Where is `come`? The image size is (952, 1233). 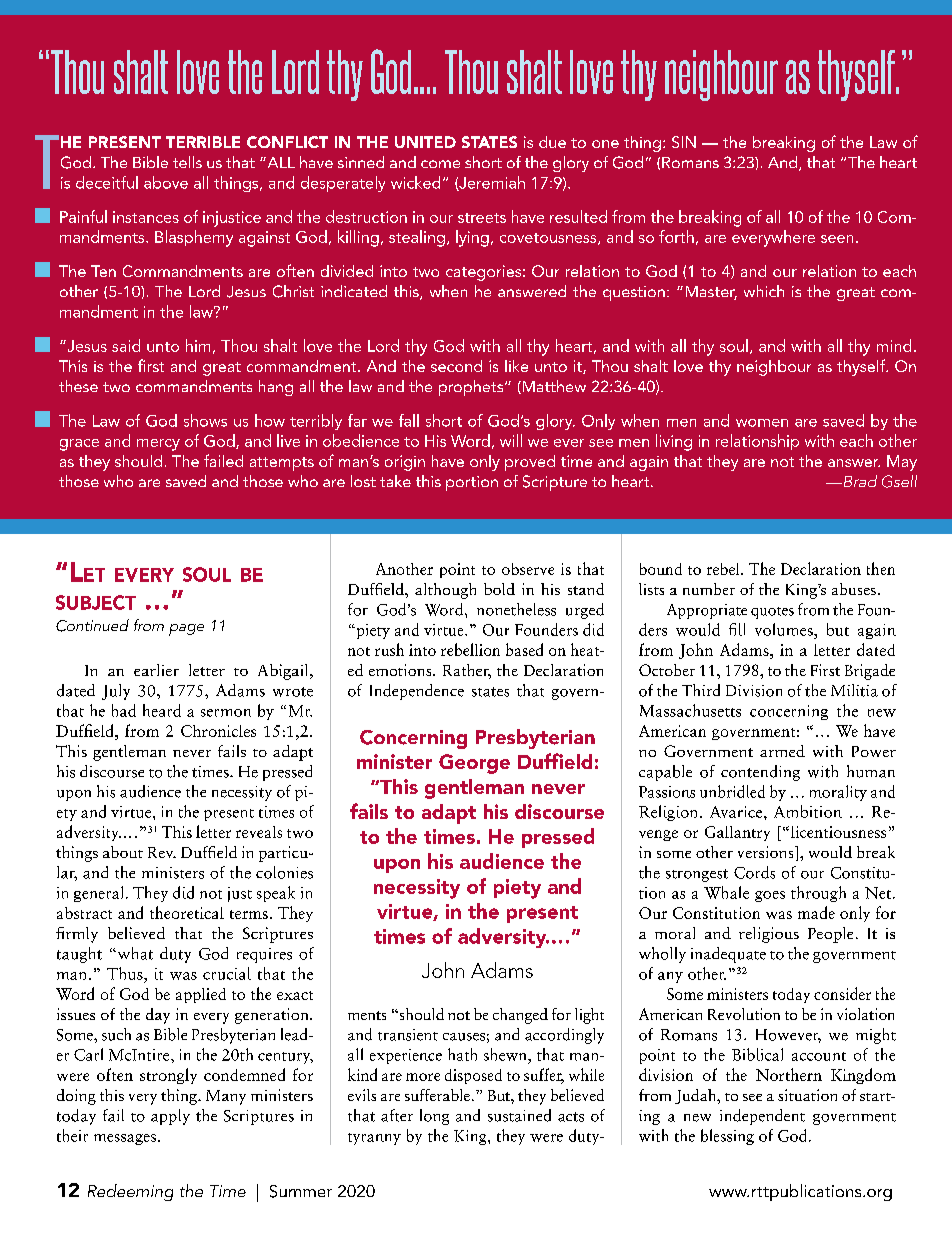 come is located at coordinates (440, 164).
